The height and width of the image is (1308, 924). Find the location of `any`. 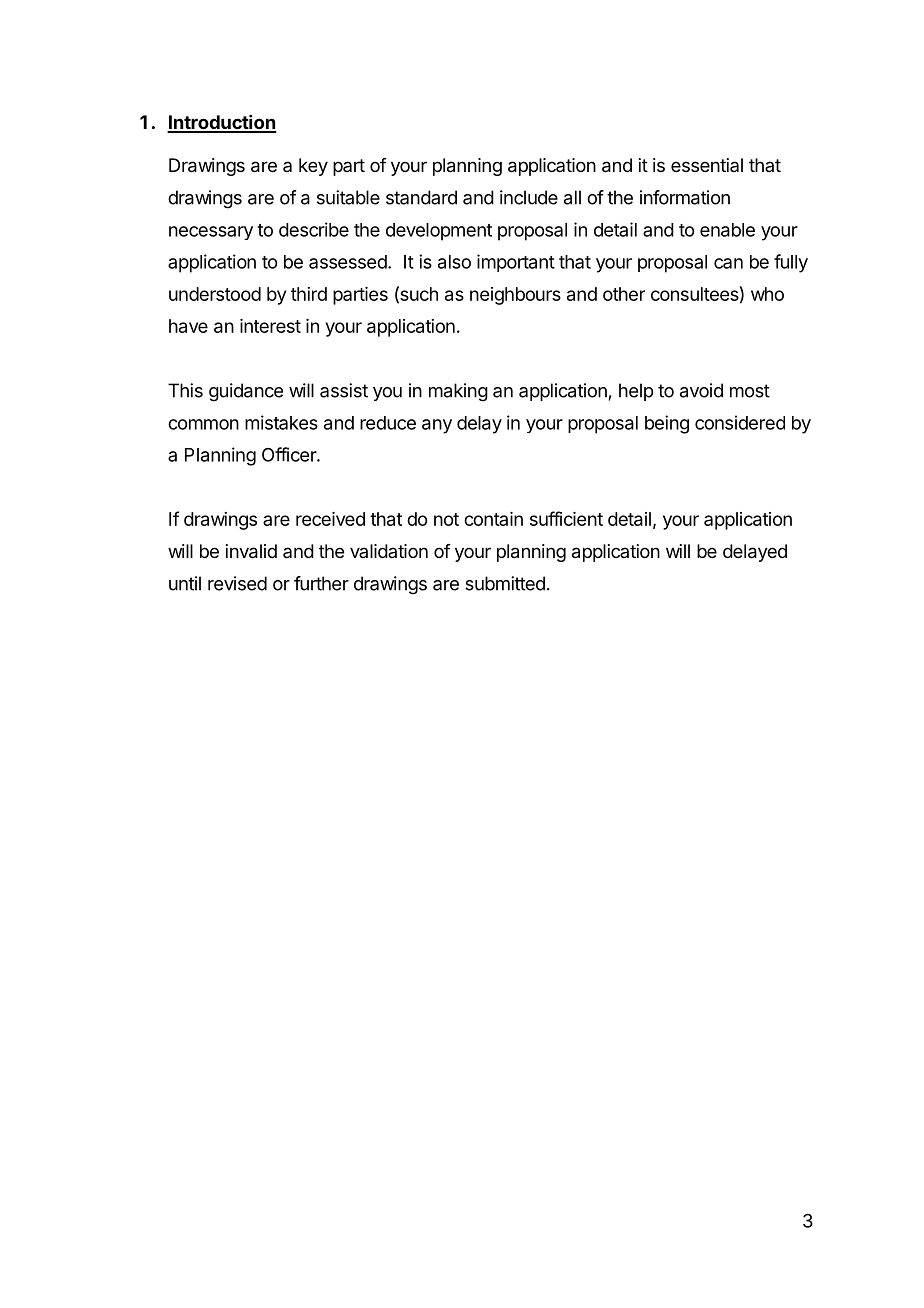

any is located at coordinates (437, 426).
